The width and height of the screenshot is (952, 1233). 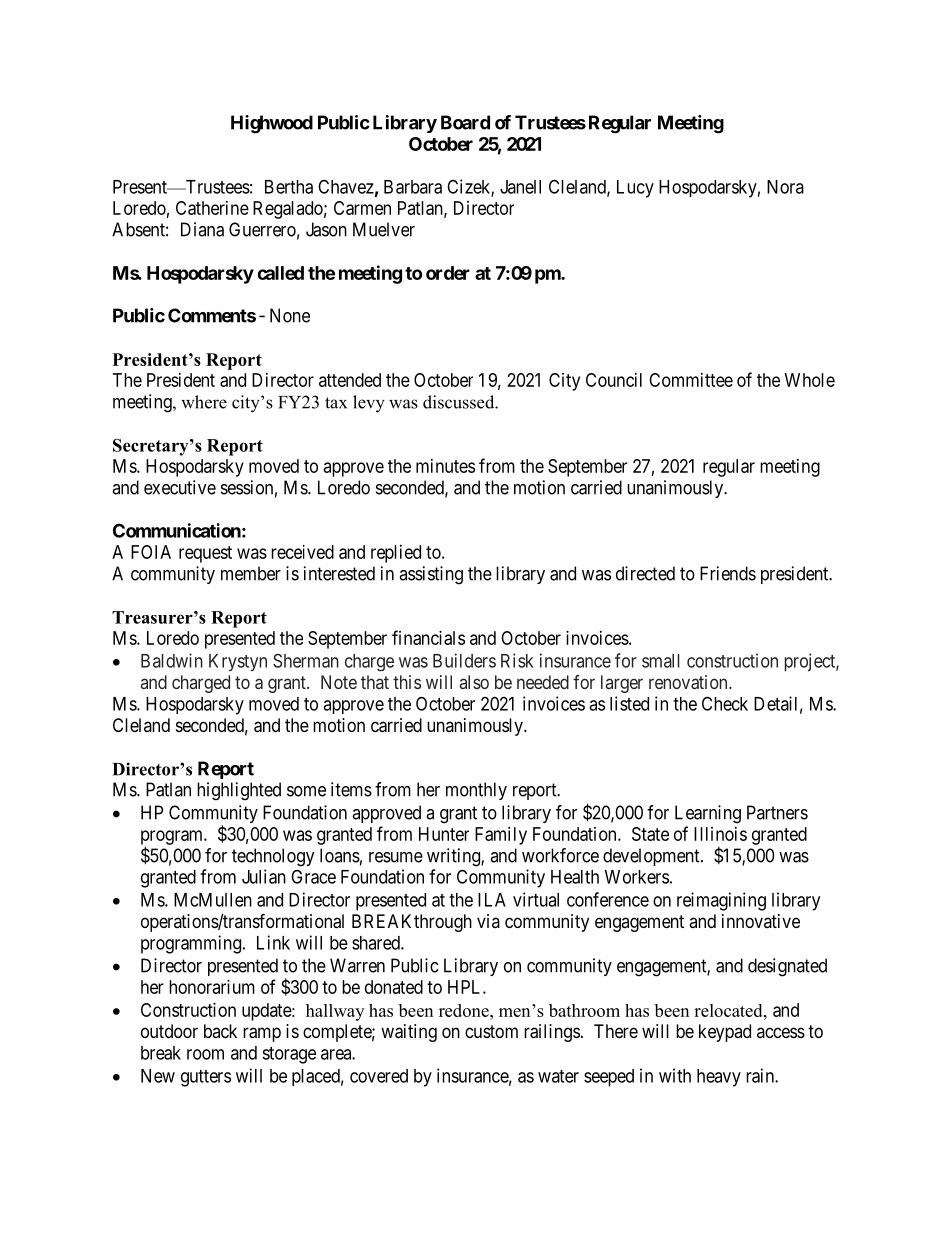 I want to click on member, so click(x=251, y=573).
